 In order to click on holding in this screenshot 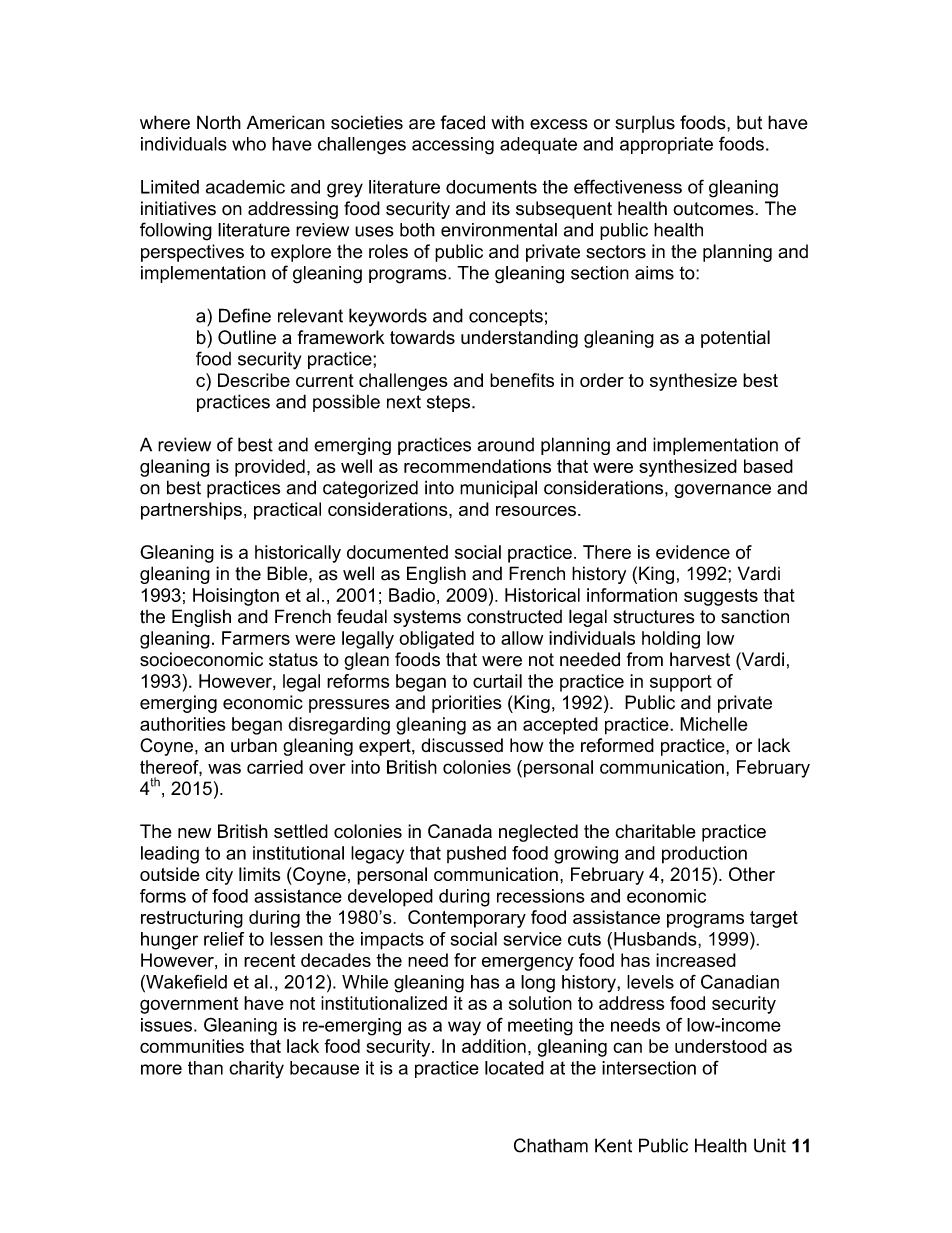, I will do `click(671, 640)`.
